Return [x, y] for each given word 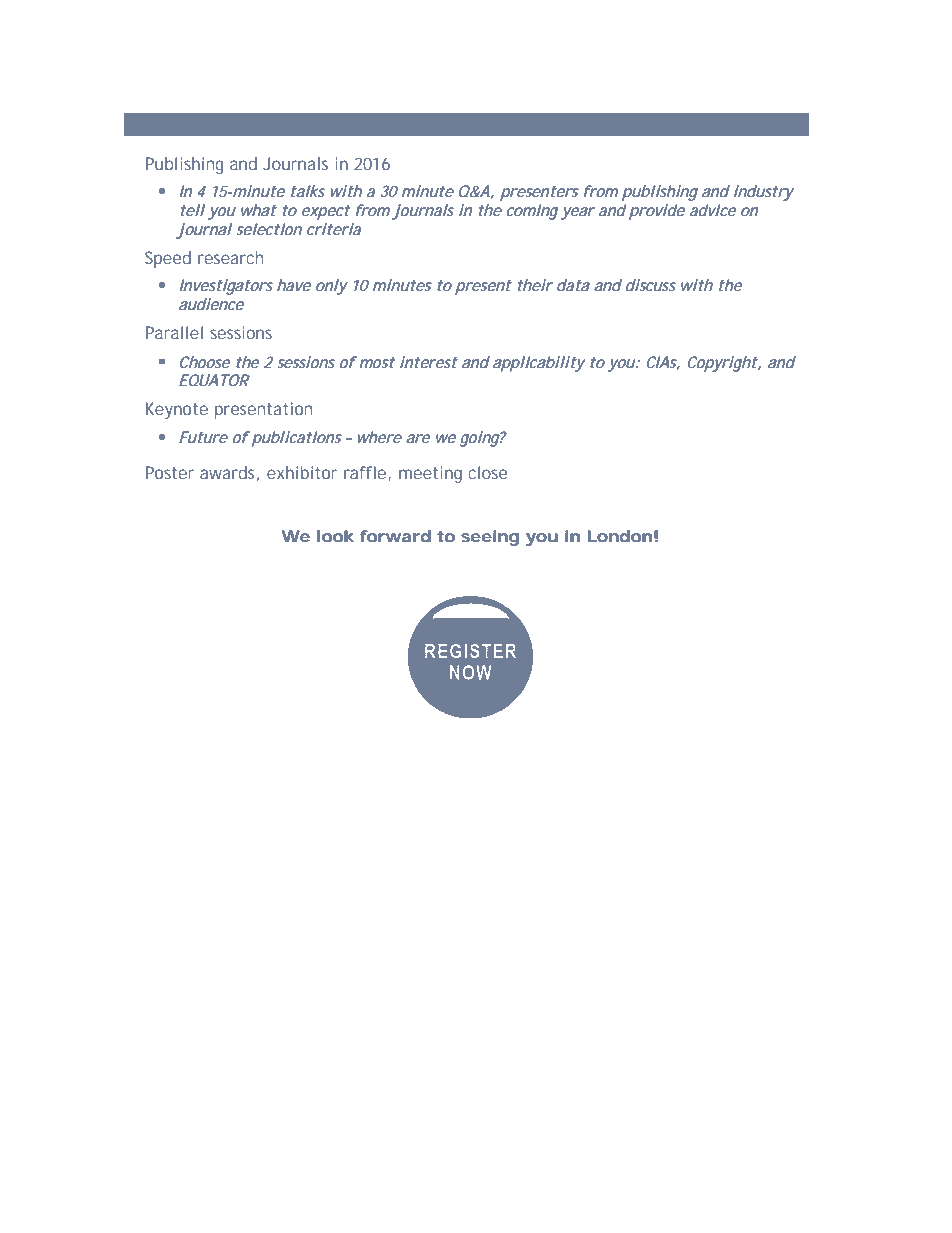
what [259, 210]
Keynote [177, 410]
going [480, 439]
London [620, 536]
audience [211, 304]
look [335, 536]
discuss [651, 285]
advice [713, 210]
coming [532, 212]
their [535, 285]
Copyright [723, 364]
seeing [490, 538]
